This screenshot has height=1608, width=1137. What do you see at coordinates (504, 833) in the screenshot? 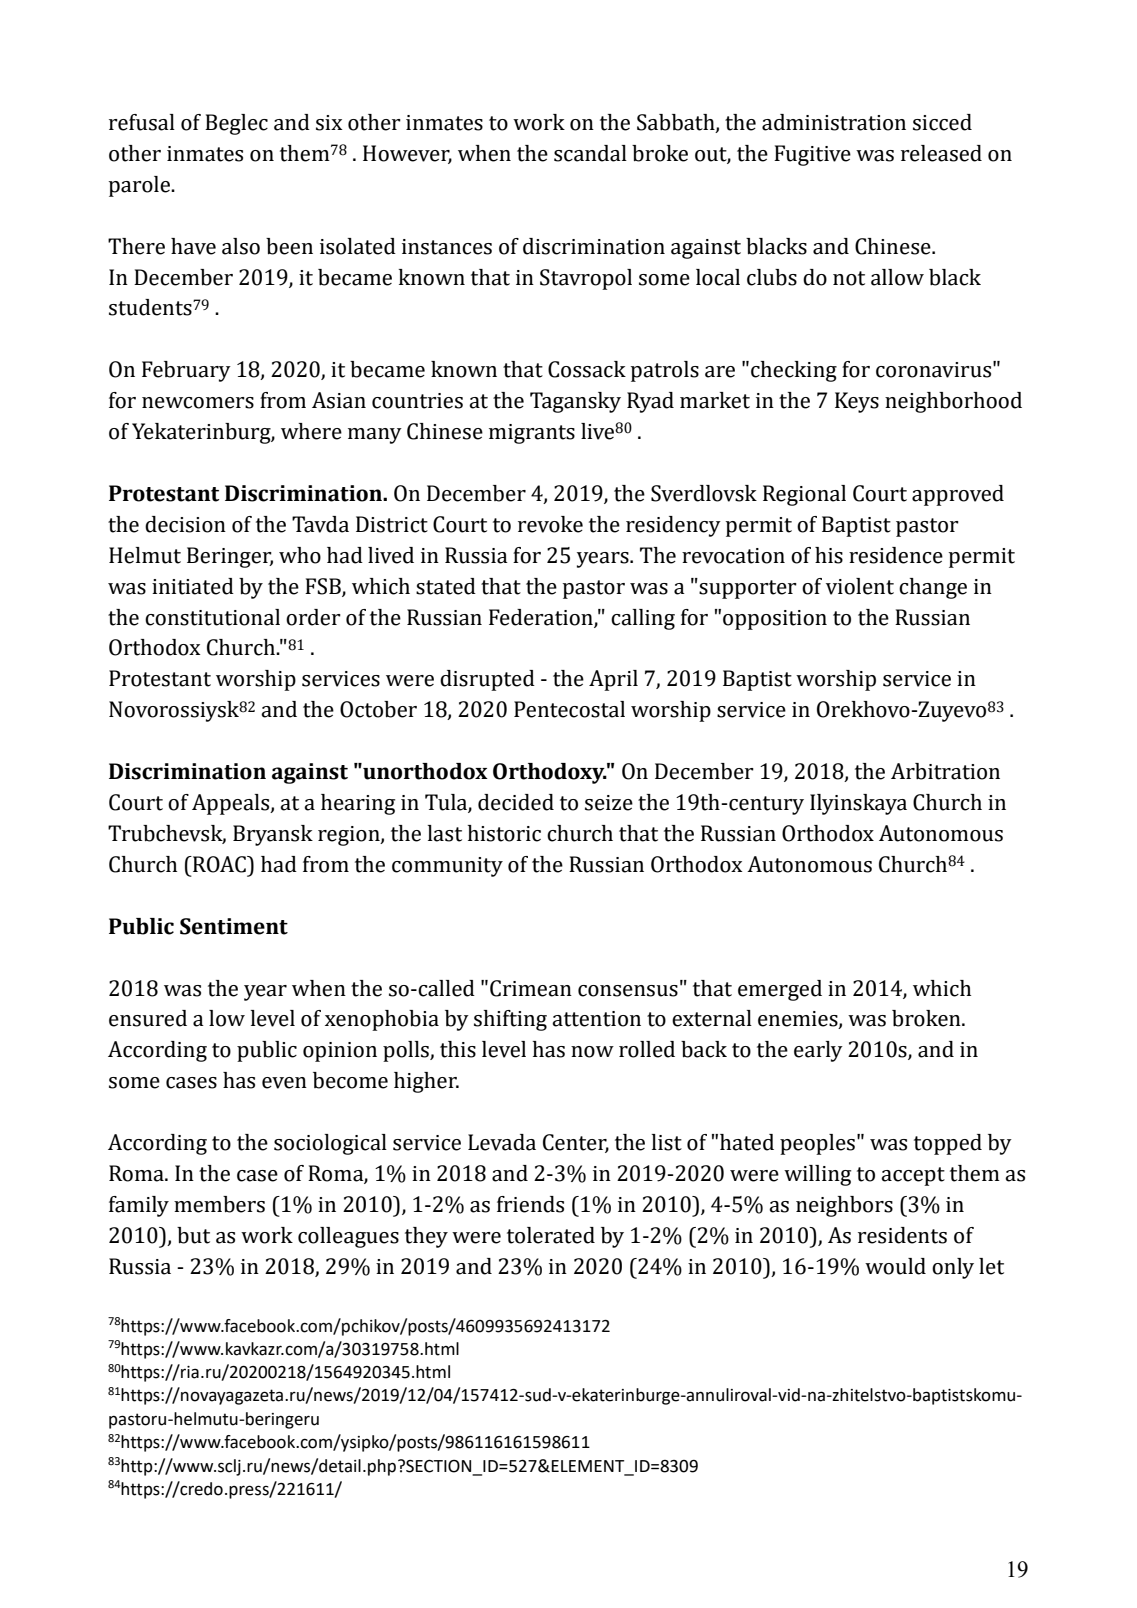
I see `historic` at bounding box center [504, 833].
